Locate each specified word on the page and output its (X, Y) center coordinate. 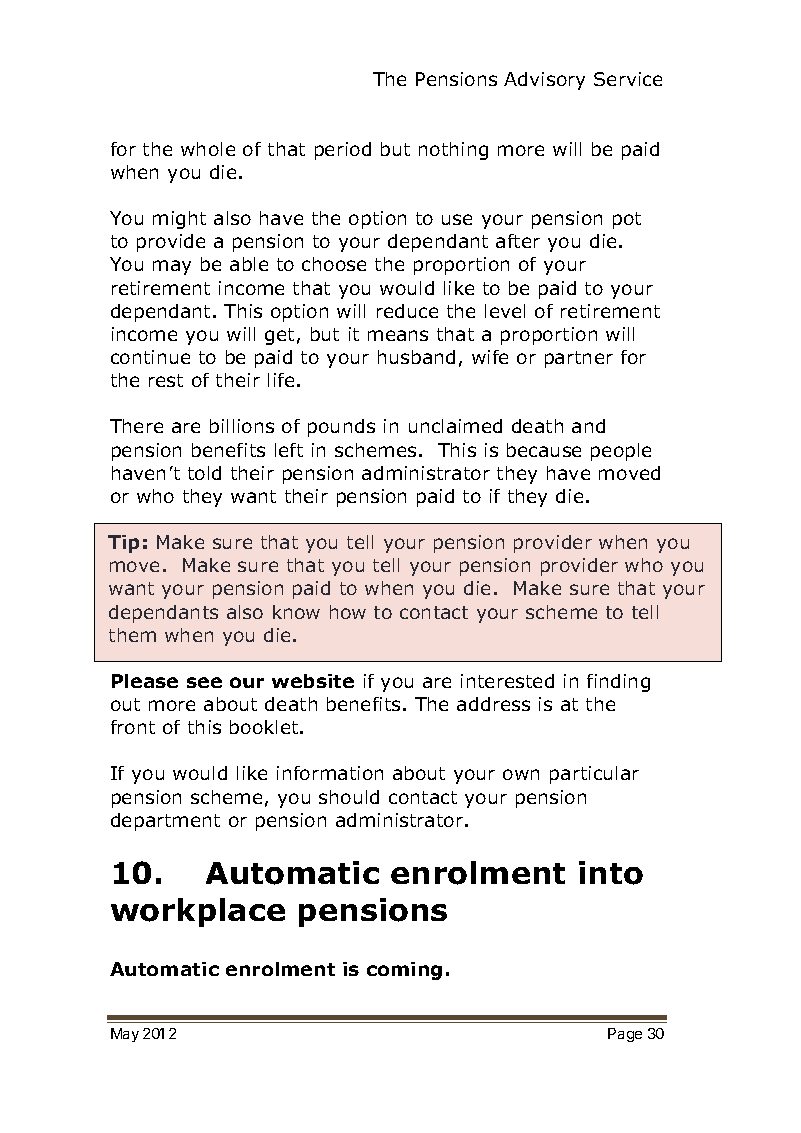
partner (579, 359)
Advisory (544, 81)
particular (594, 775)
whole (208, 149)
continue (150, 357)
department (165, 822)
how (348, 612)
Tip (123, 544)
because (544, 450)
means (398, 335)
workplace (198, 912)
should (349, 797)
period (343, 151)
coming (404, 971)
